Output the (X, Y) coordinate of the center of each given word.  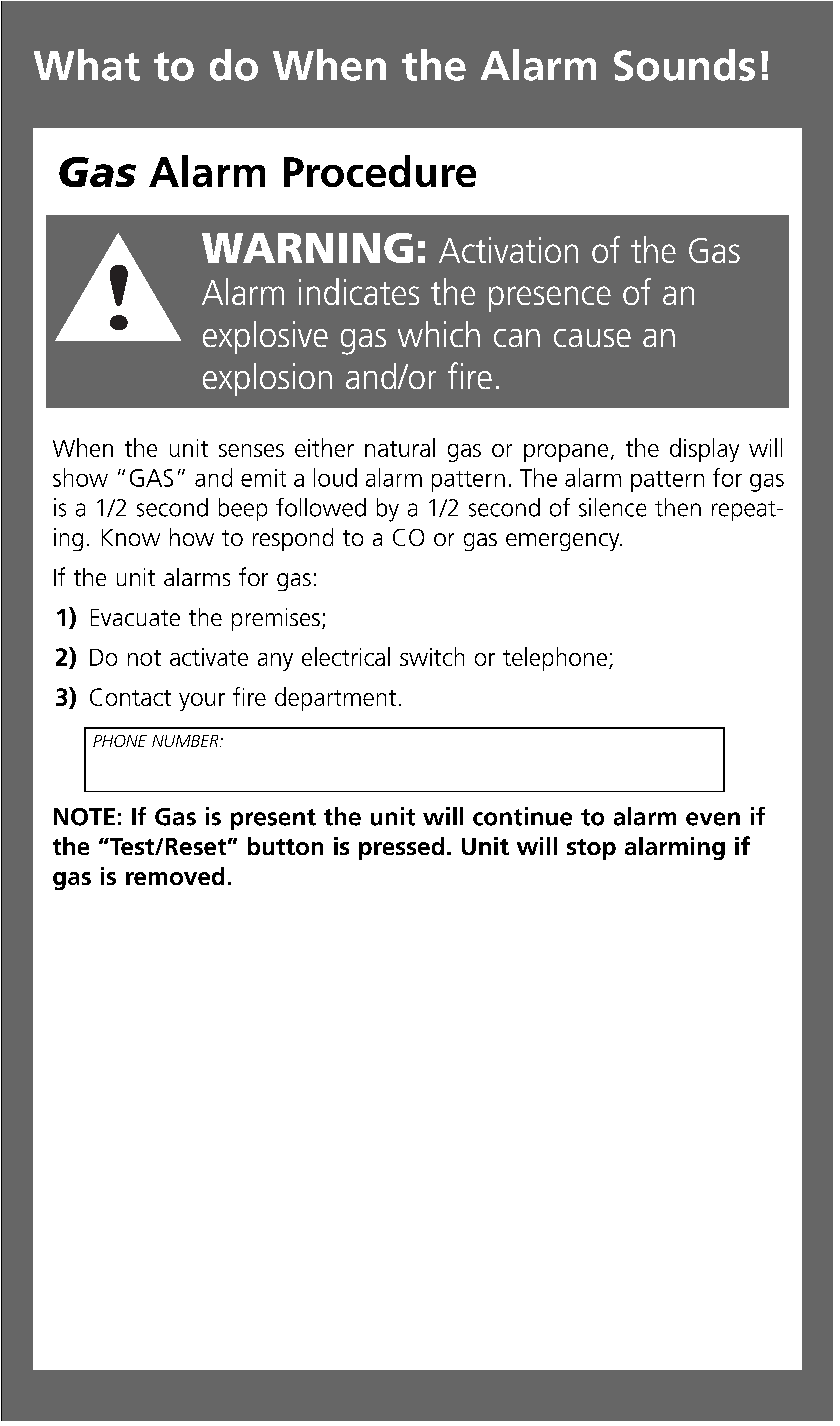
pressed (401, 848)
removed (175, 876)
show (80, 477)
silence (612, 507)
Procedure (380, 171)
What (87, 65)
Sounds (684, 65)
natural (400, 447)
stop (591, 849)
